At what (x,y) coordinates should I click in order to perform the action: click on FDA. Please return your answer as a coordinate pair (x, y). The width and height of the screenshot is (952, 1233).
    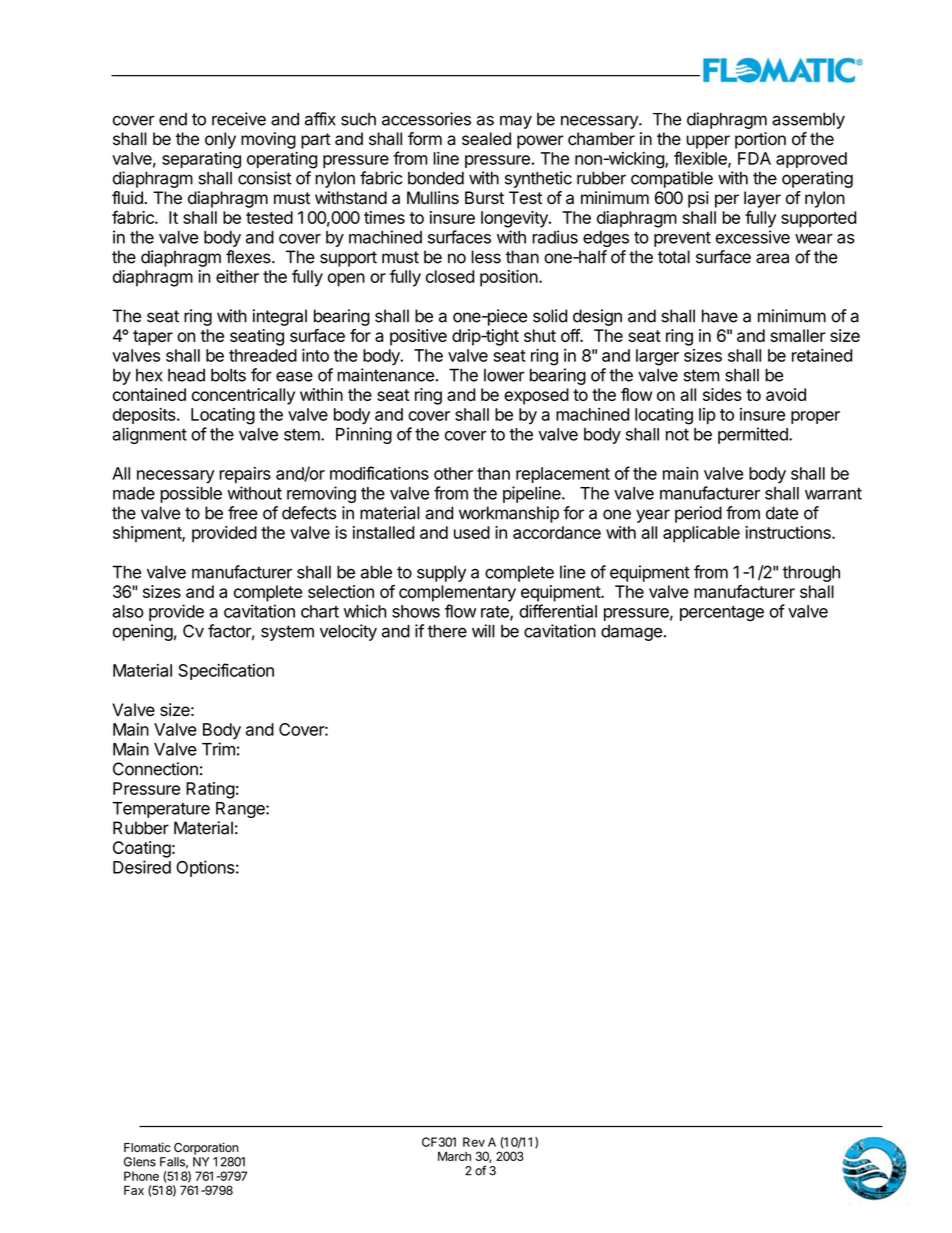
    Looking at the image, I should click on (754, 158).
